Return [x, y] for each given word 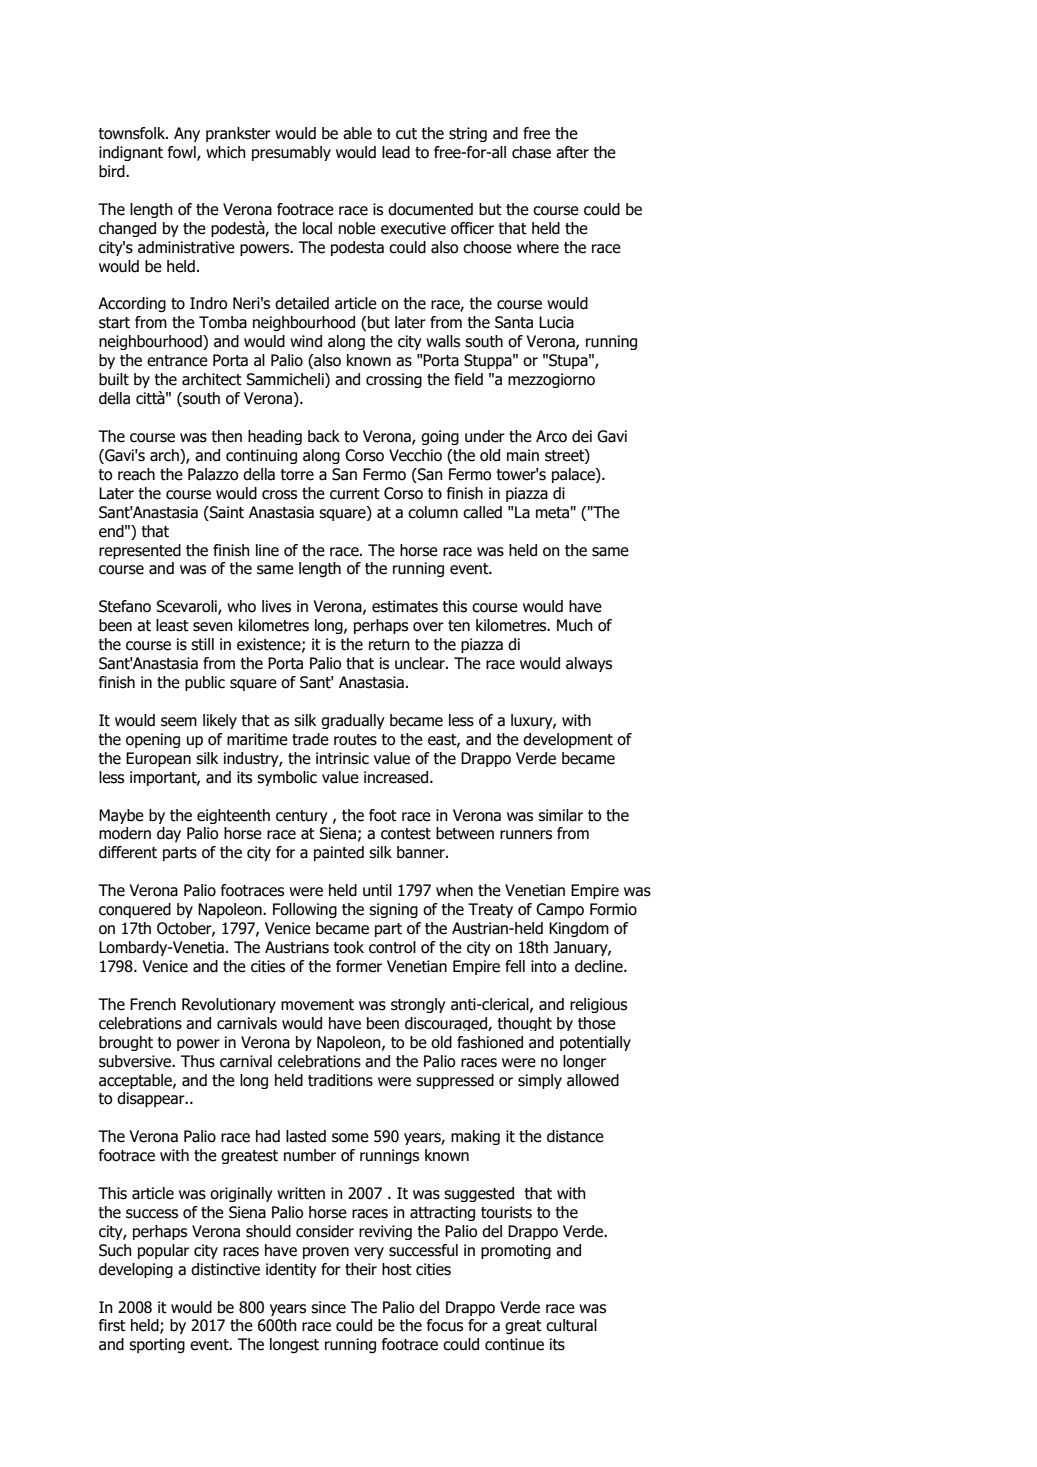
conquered [135, 910]
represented [140, 551]
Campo [560, 910]
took [349, 947]
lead [396, 152]
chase [531, 152]
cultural [571, 1325]
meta [553, 512]
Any [187, 134]
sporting [157, 1345]
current [355, 494]
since [328, 1307]
